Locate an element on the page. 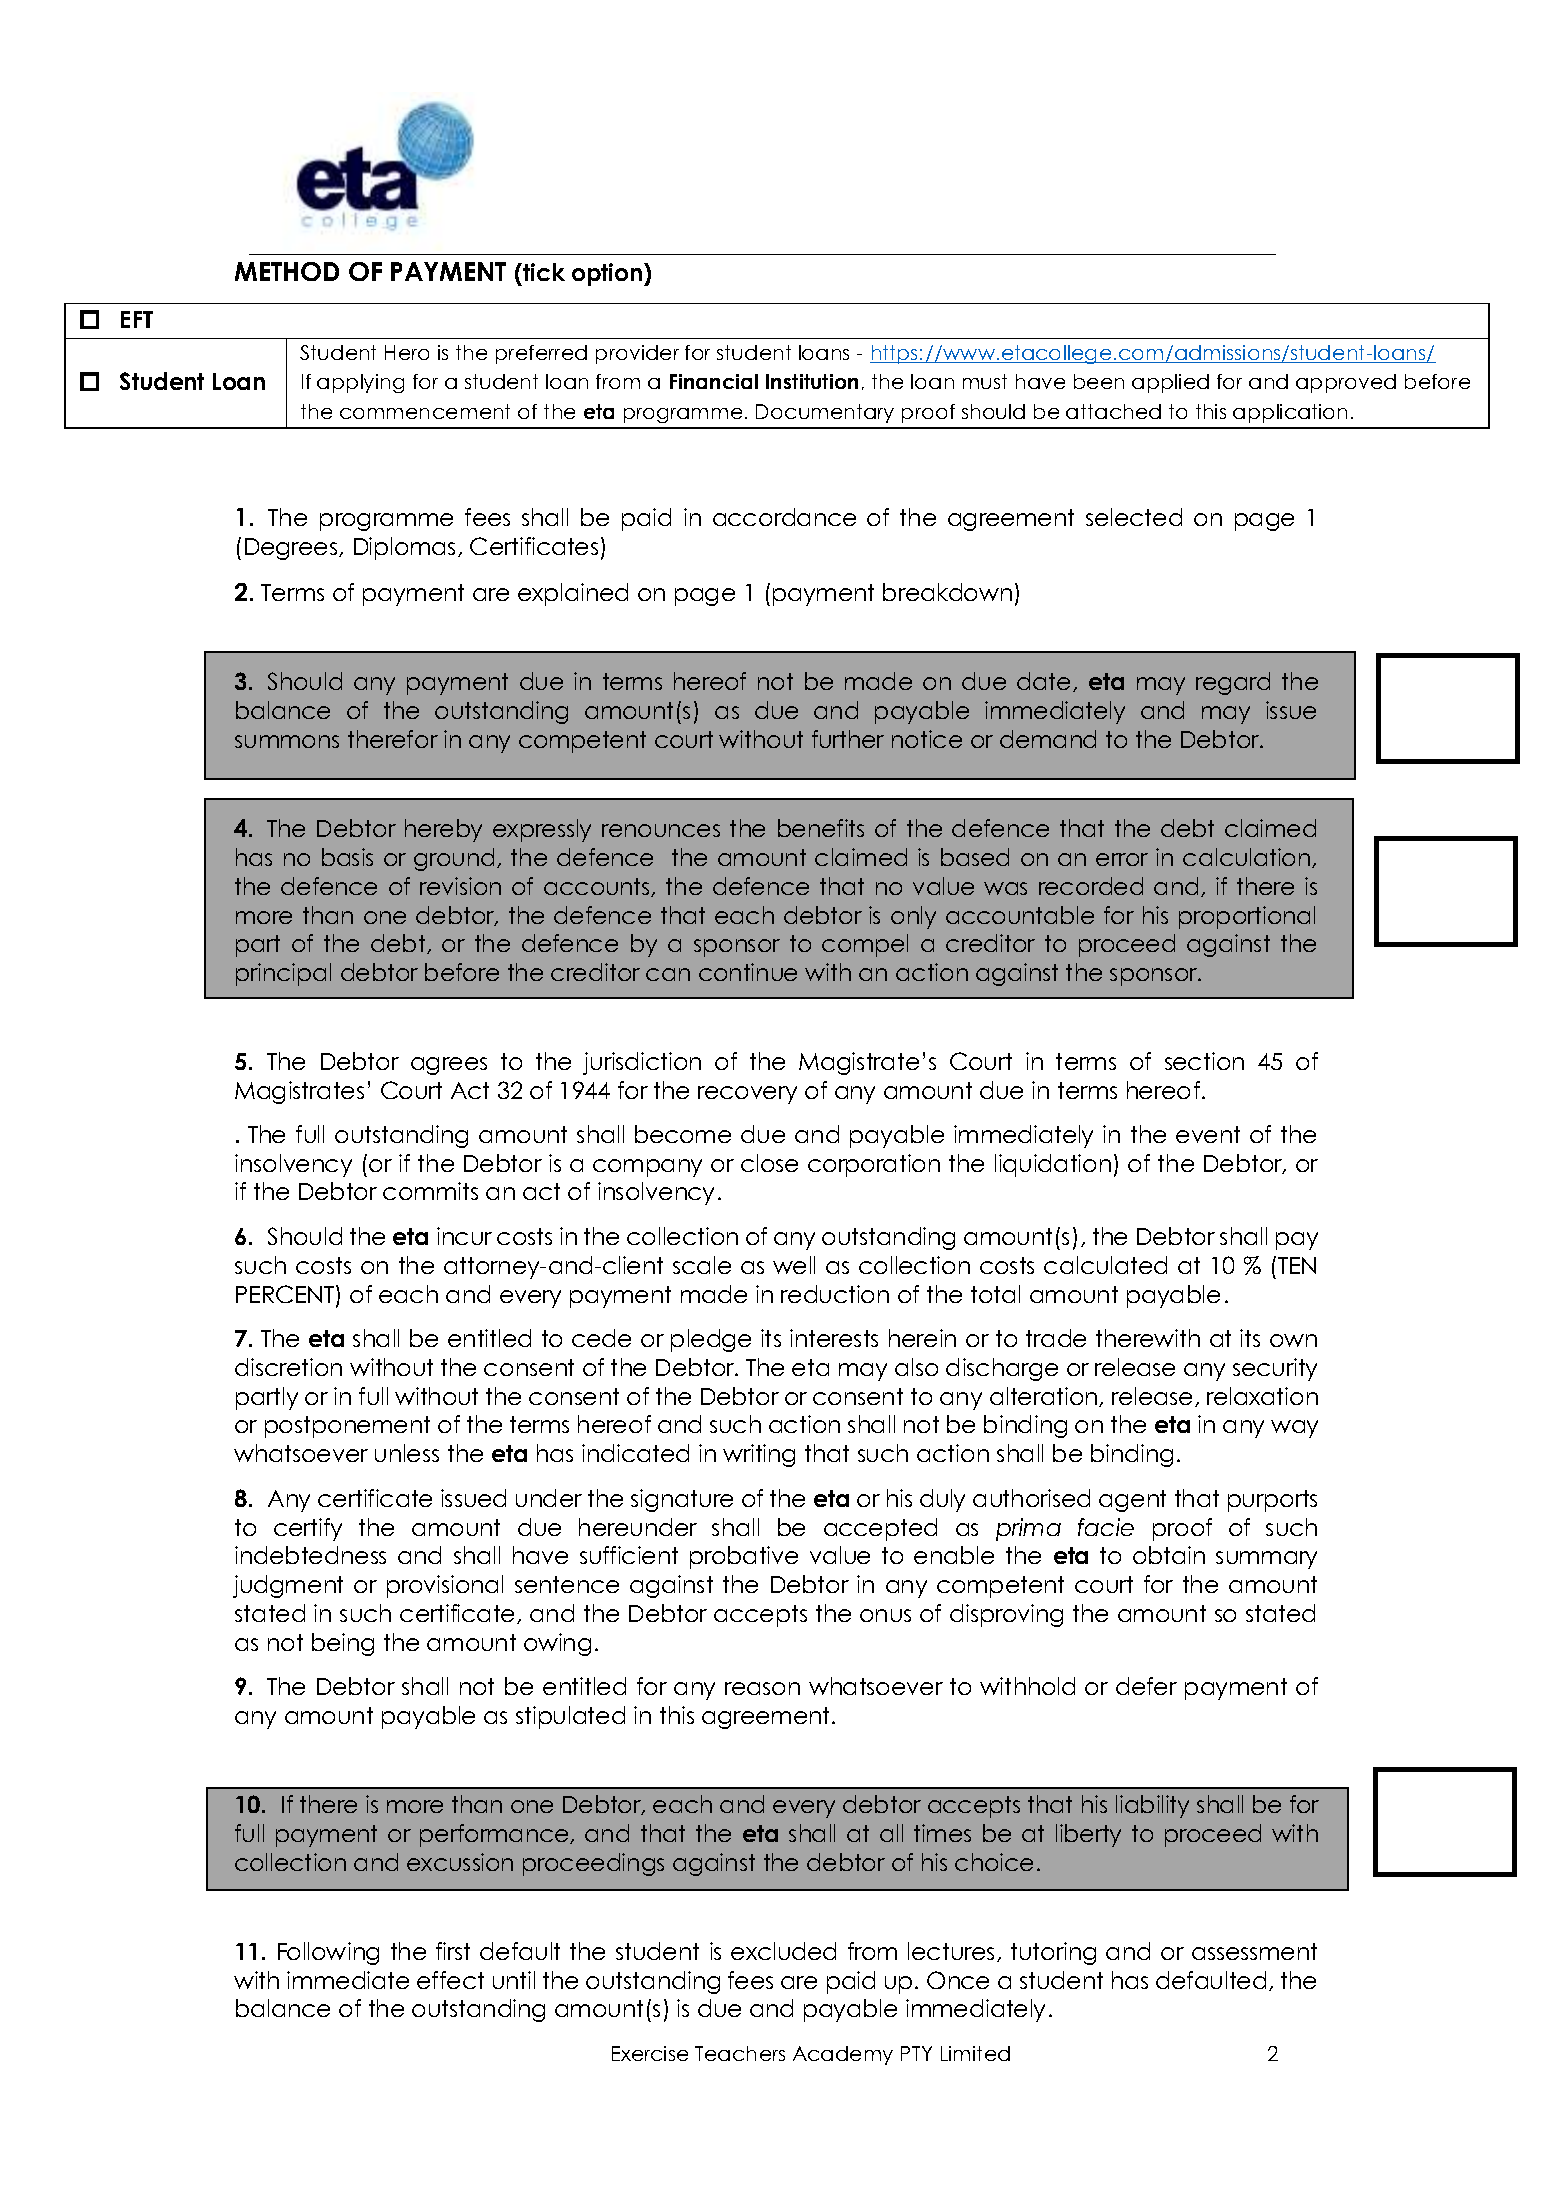 The image size is (1553, 2197). effect is located at coordinates (450, 1980).
